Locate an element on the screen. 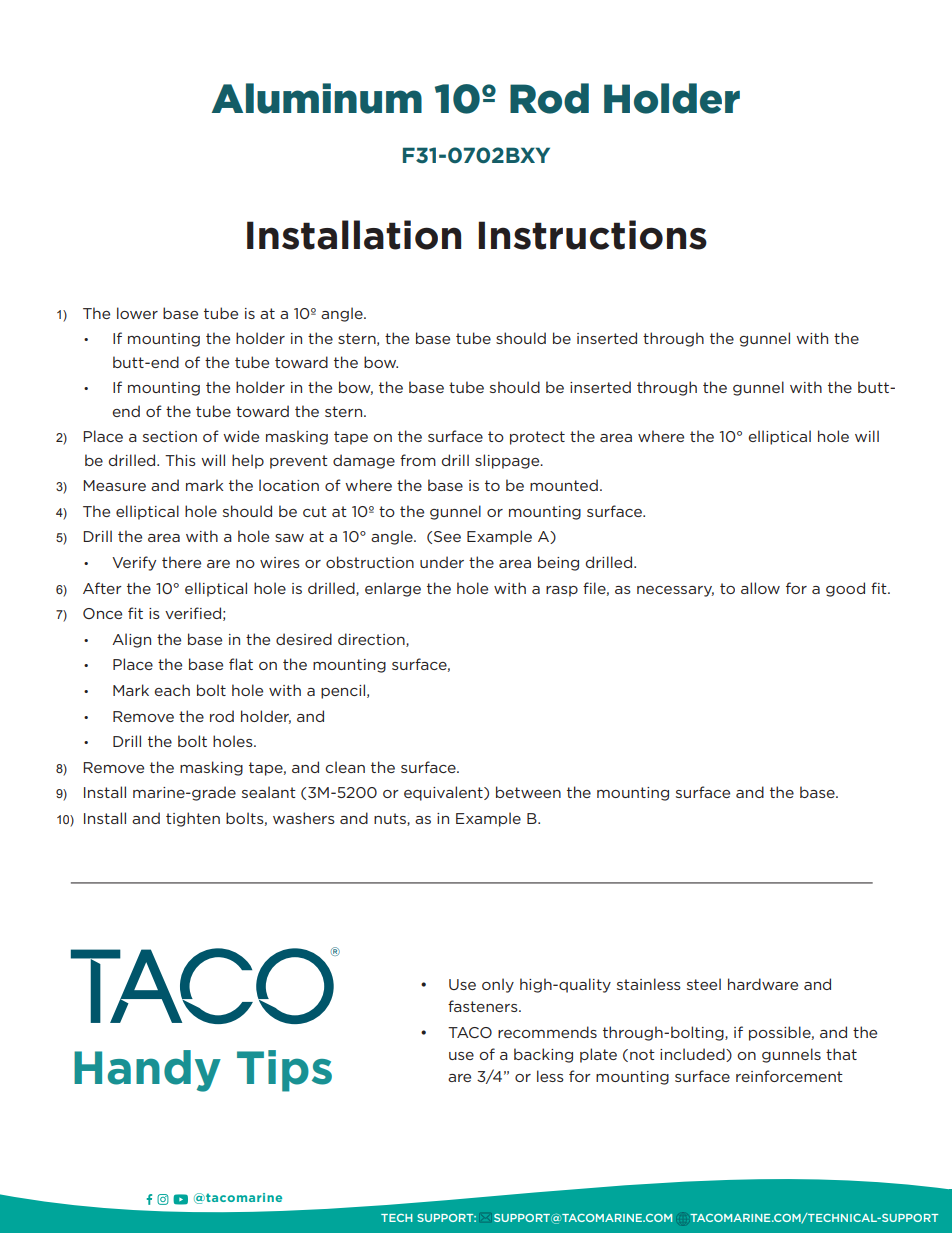  fasteners is located at coordinates (484, 1006).
